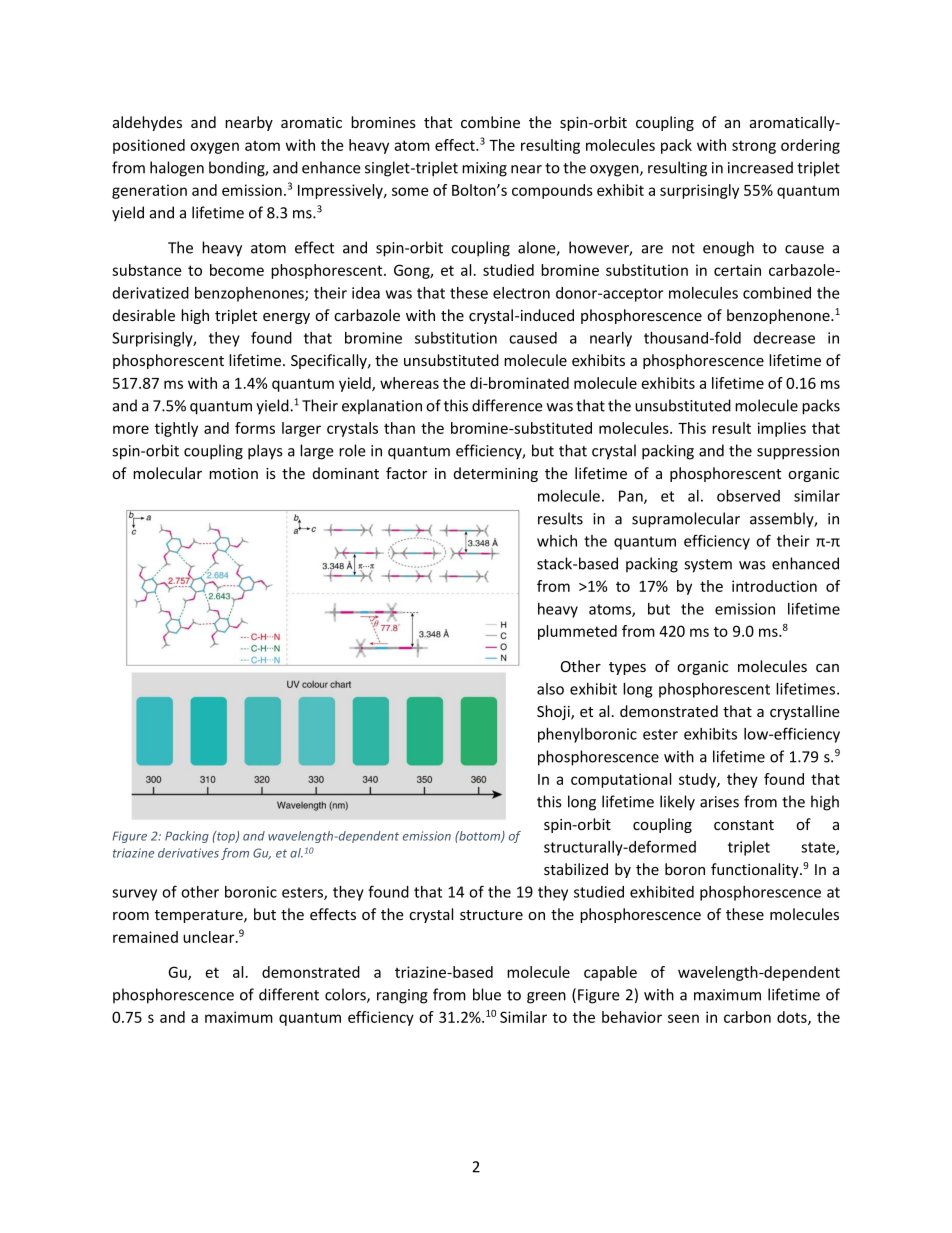 The height and width of the screenshot is (1233, 952). I want to click on derivatives, so click(188, 853).
